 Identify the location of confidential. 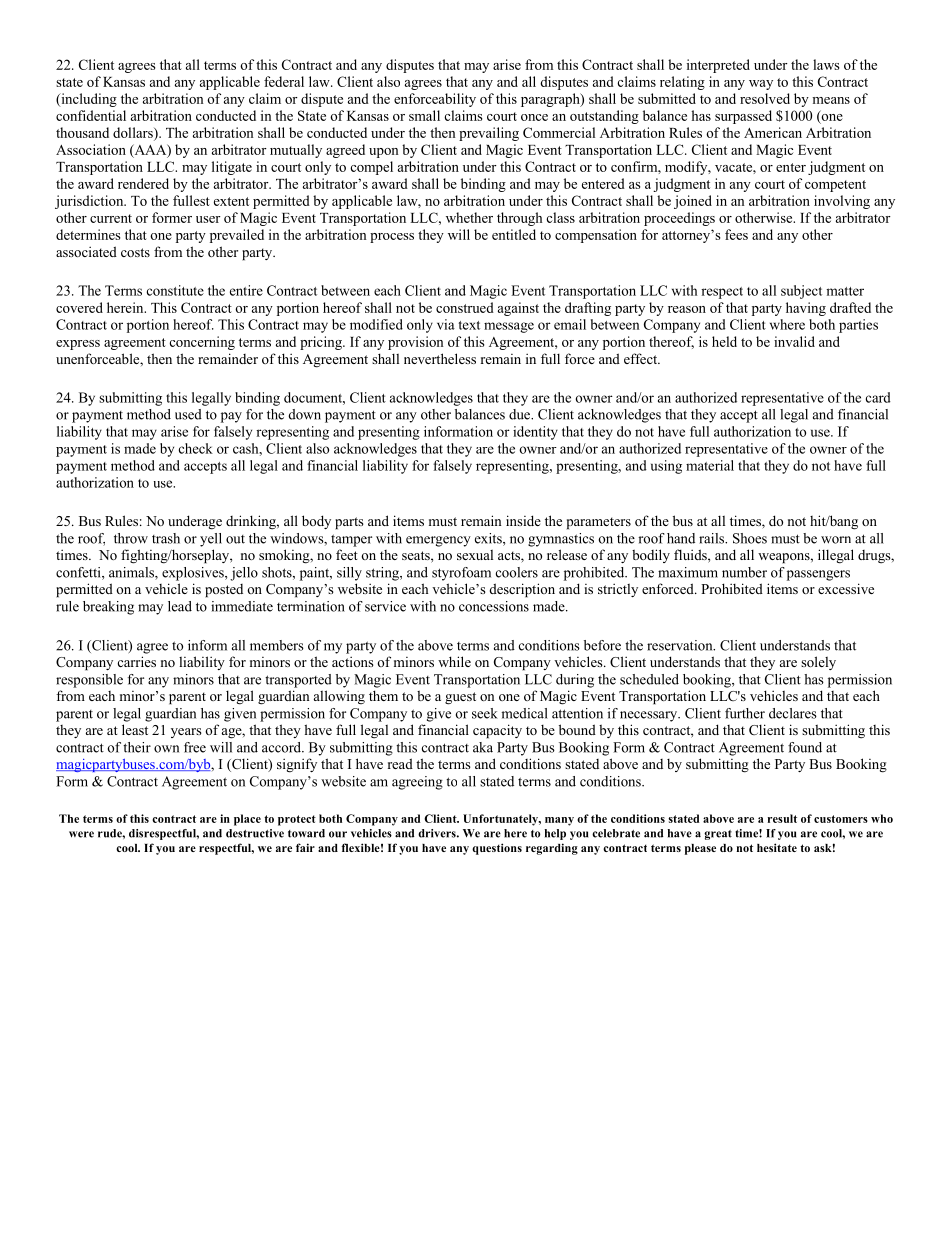
(91, 115).
